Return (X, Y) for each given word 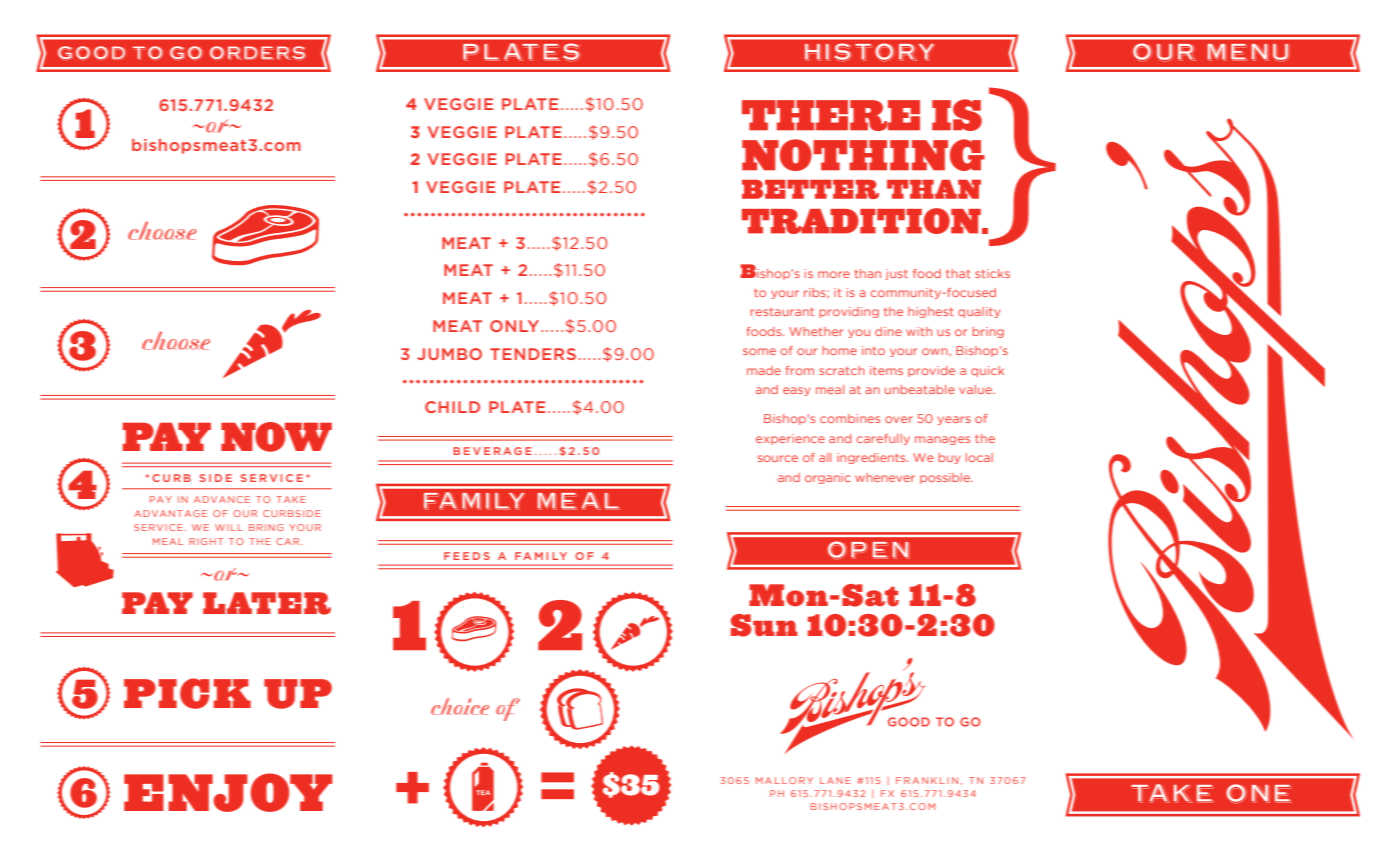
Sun (764, 625)
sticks (992, 273)
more (834, 274)
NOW (276, 437)
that (958, 273)
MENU (1248, 53)
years (954, 420)
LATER (267, 603)
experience (790, 439)
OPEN (869, 550)
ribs (816, 292)
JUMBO (449, 354)
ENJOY (228, 792)
